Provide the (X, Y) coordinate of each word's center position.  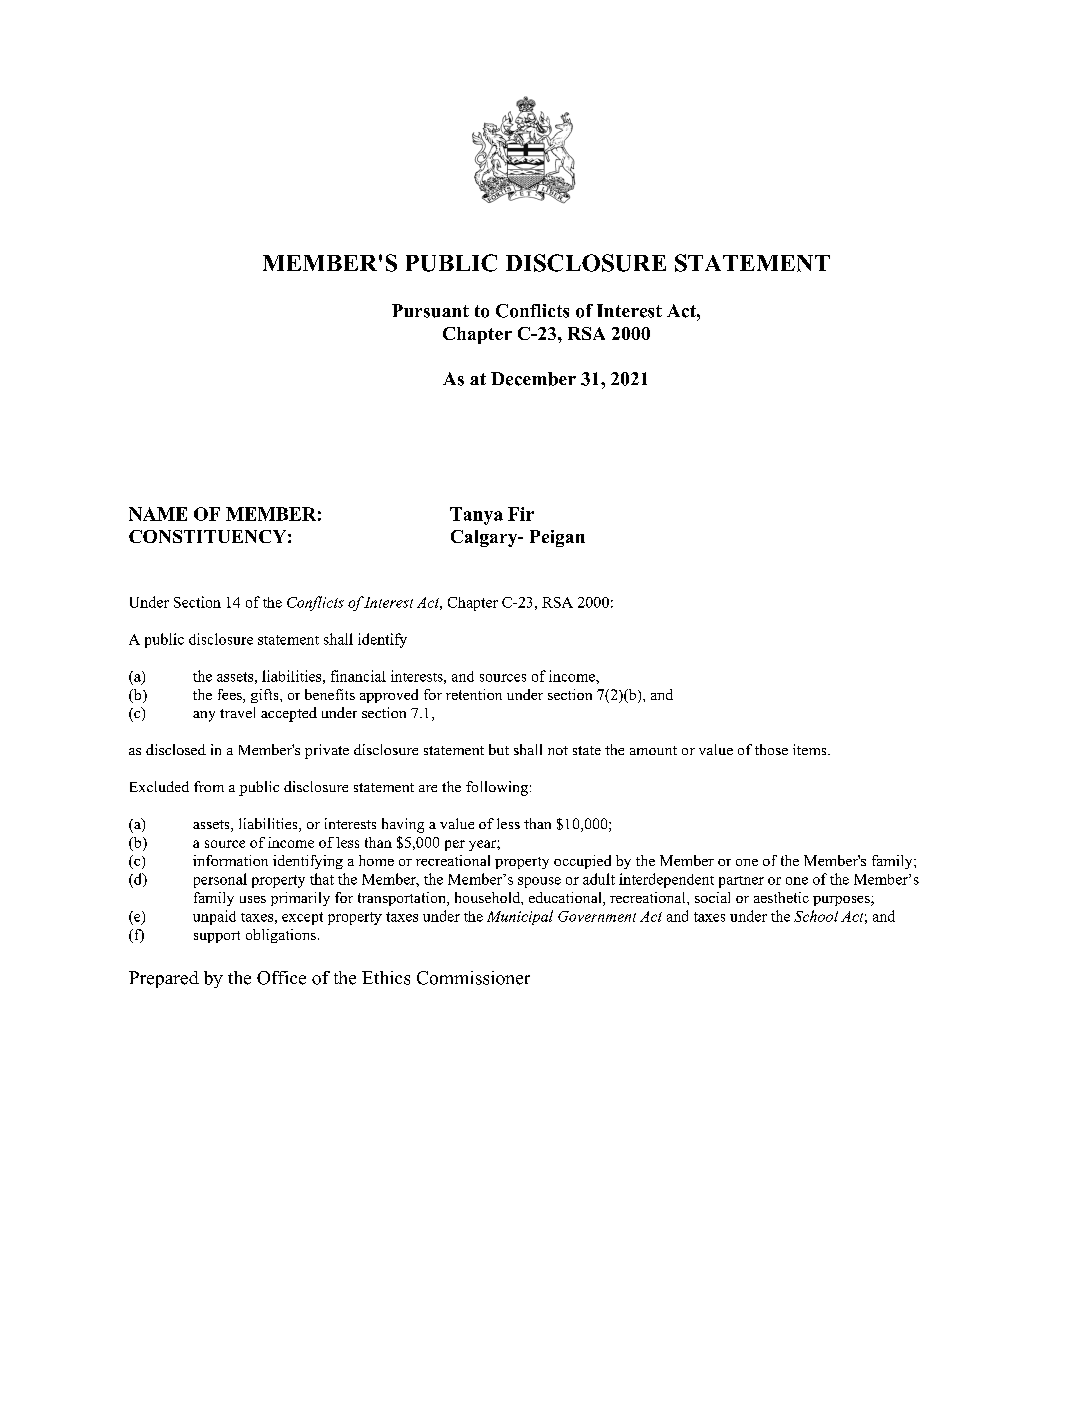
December (533, 379)
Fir (521, 514)
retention (474, 694)
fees (231, 696)
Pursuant (430, 311)
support (217, 937)
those (771, 749)
